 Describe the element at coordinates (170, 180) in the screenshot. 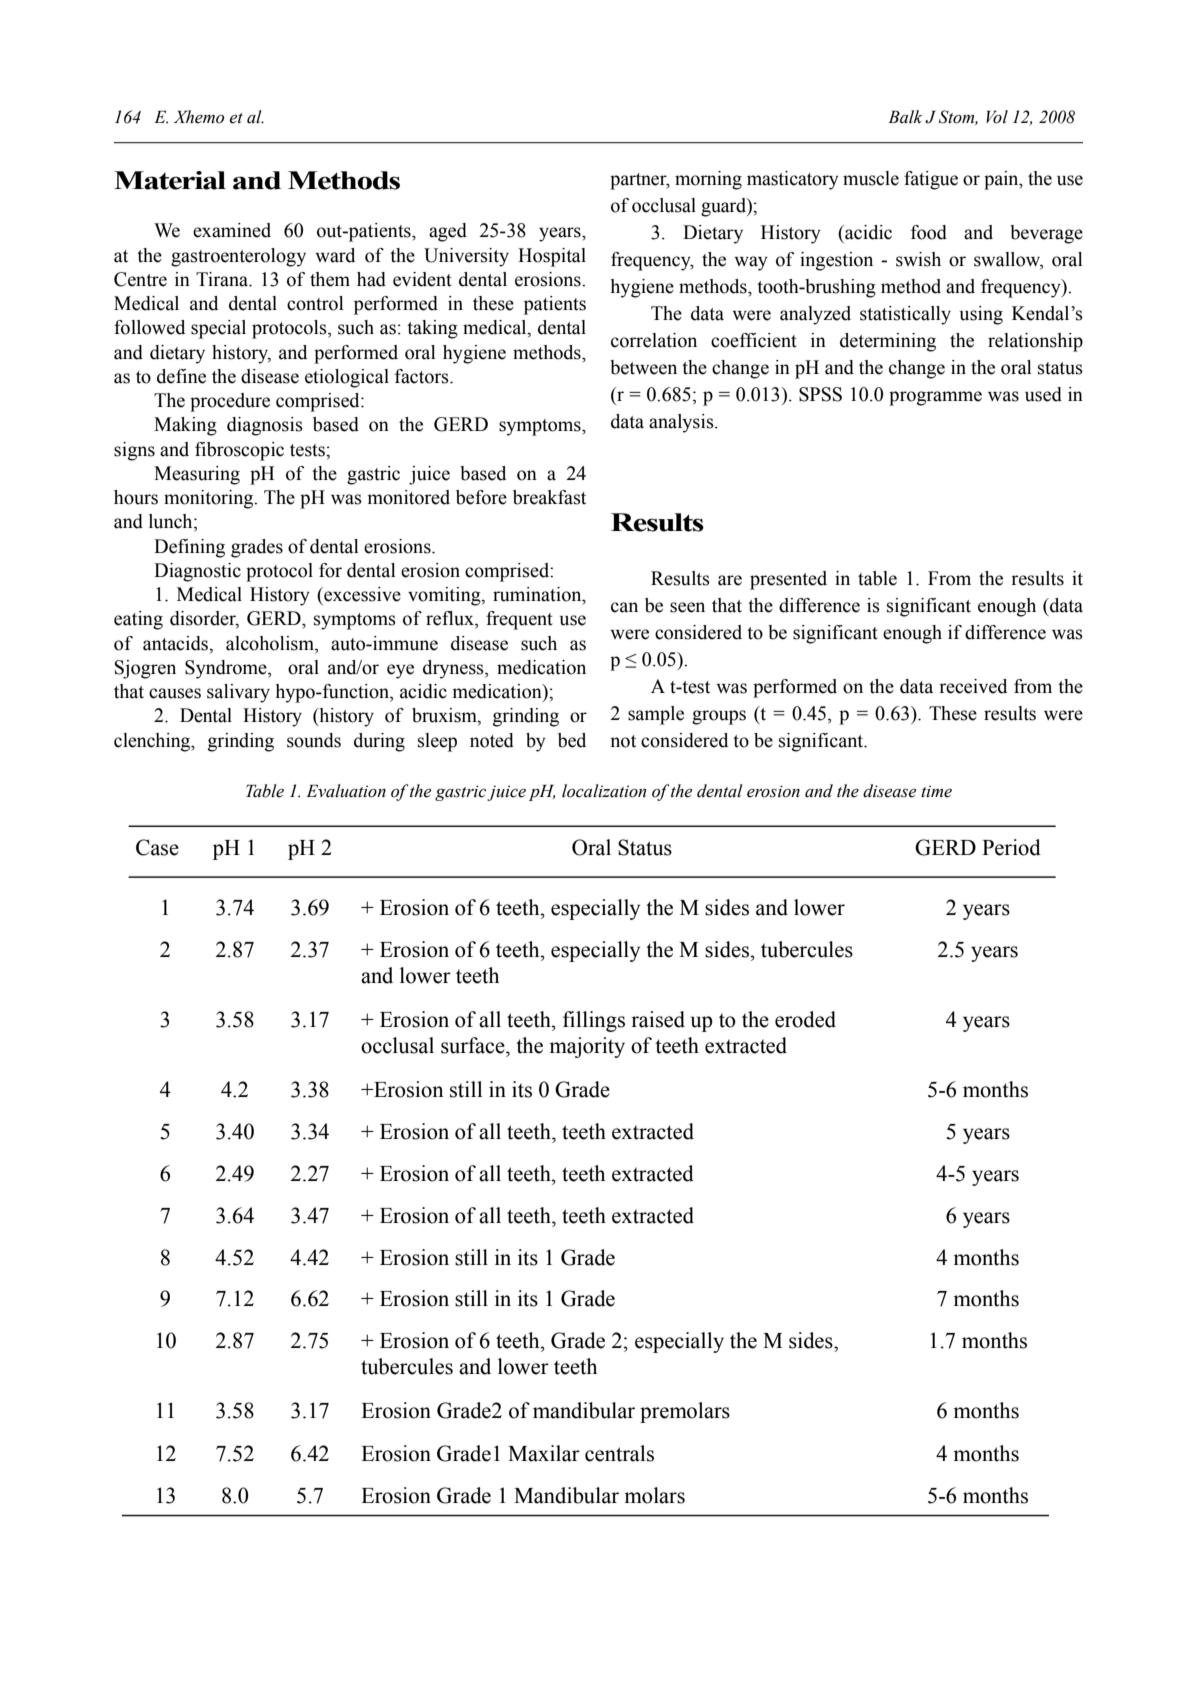

I see `Material` at that location.
